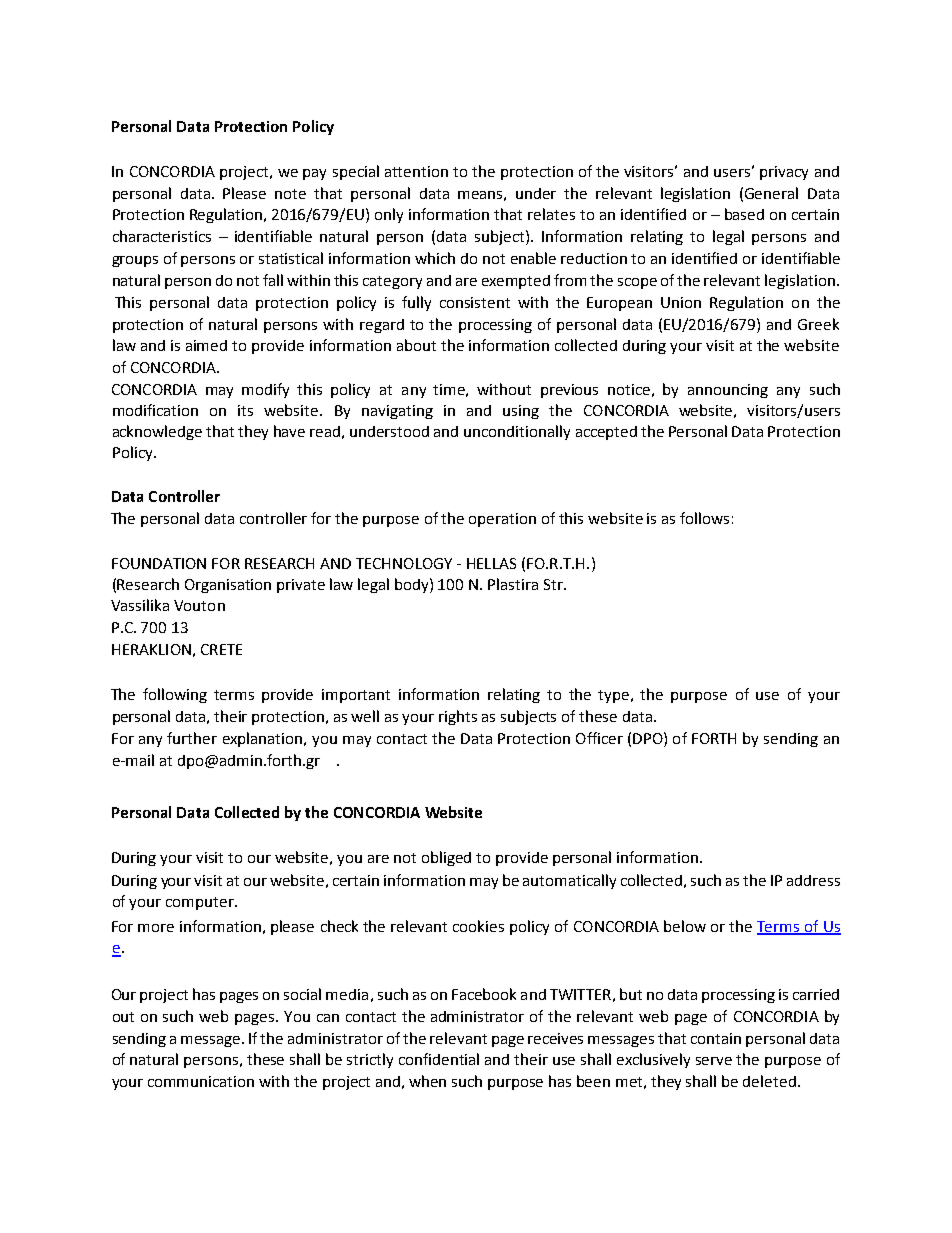 The width and height of the screenshot is (952, 1233). What do you see at coordinates (221, 649) in the screenshot?
I see `CRETE` at bounding box center [221, 649].
